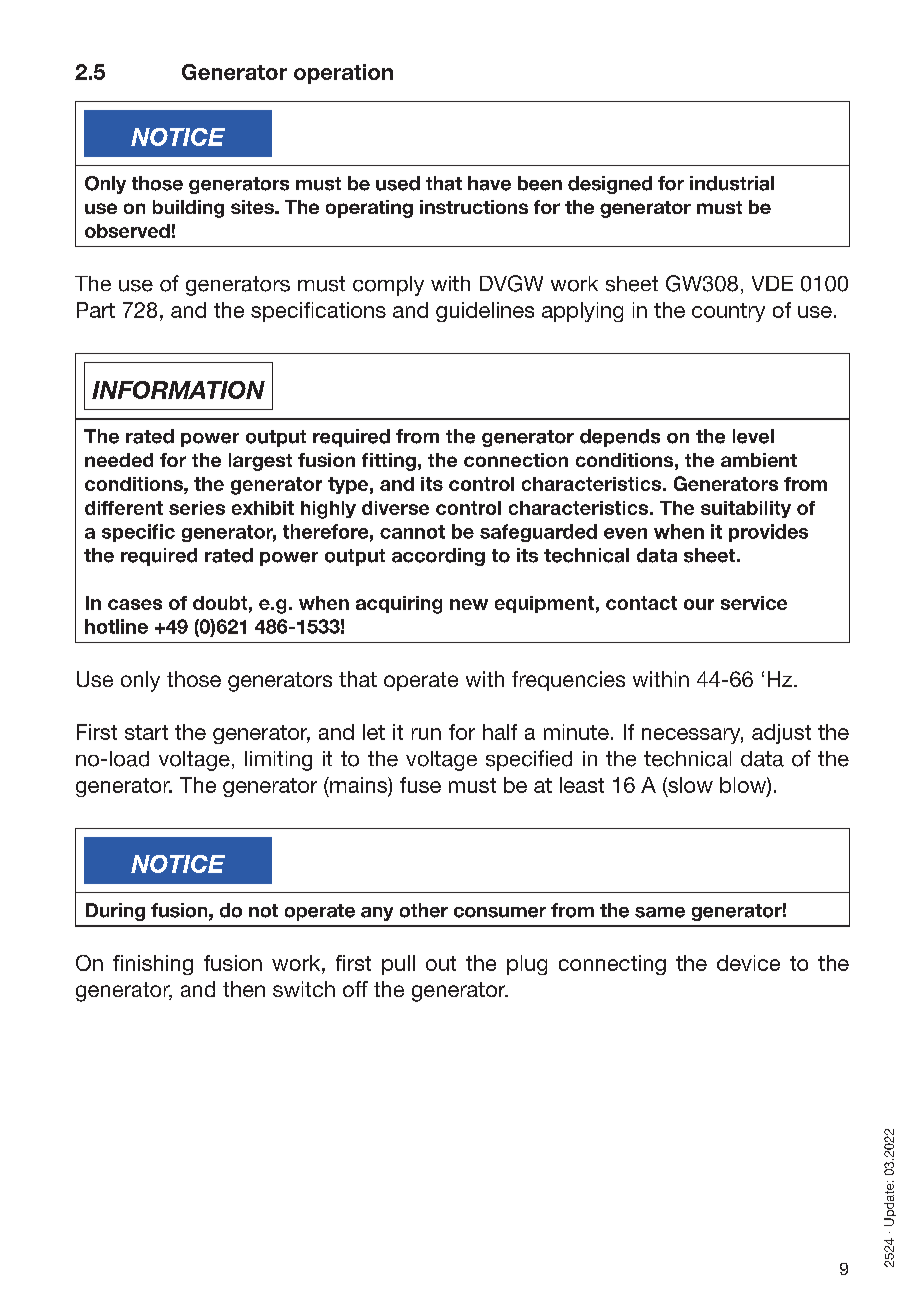  Describe the element at coordinates (753, 436) in the screenshot. I see `level` at that location.
